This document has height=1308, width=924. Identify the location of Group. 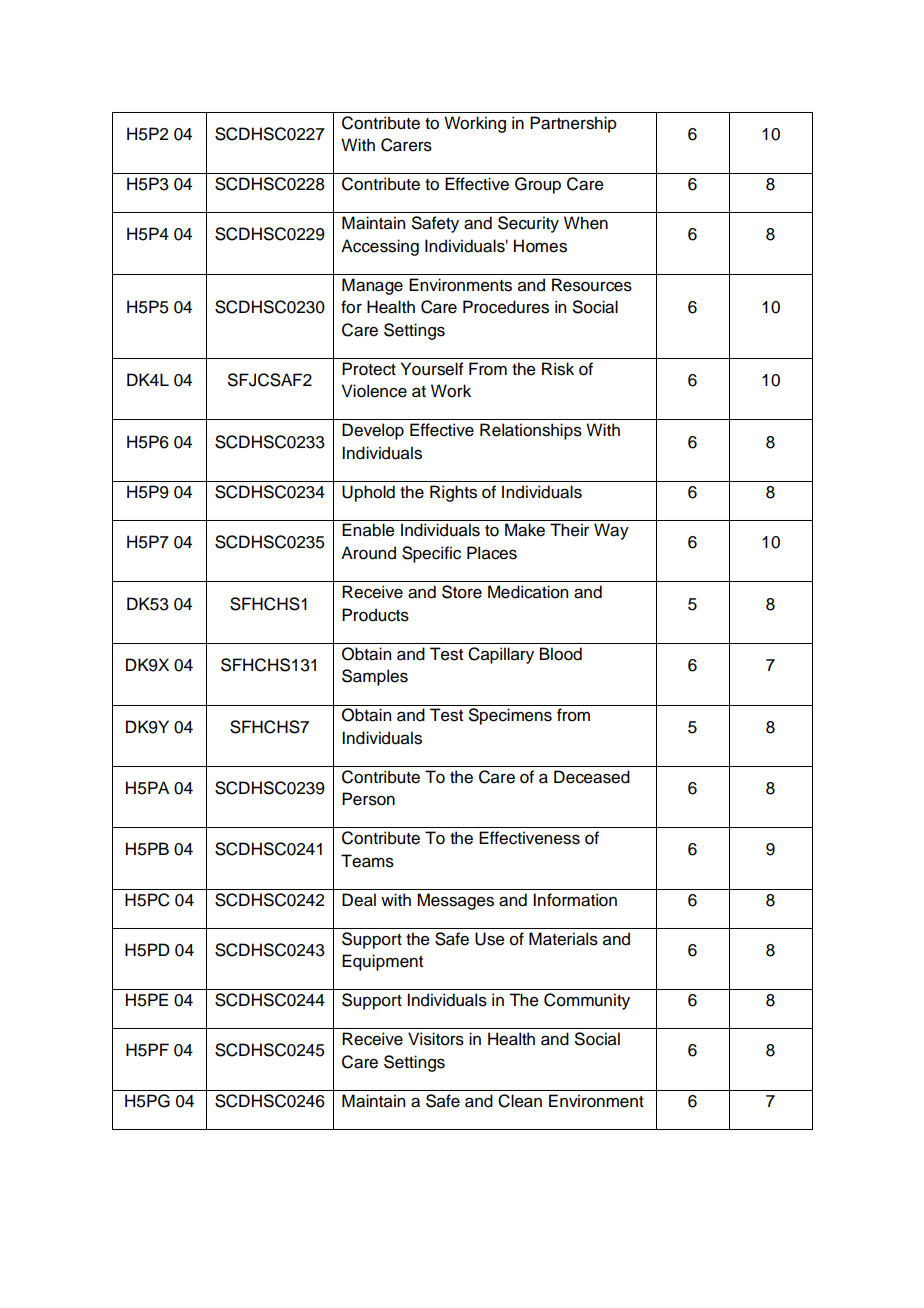
(538, 185).
